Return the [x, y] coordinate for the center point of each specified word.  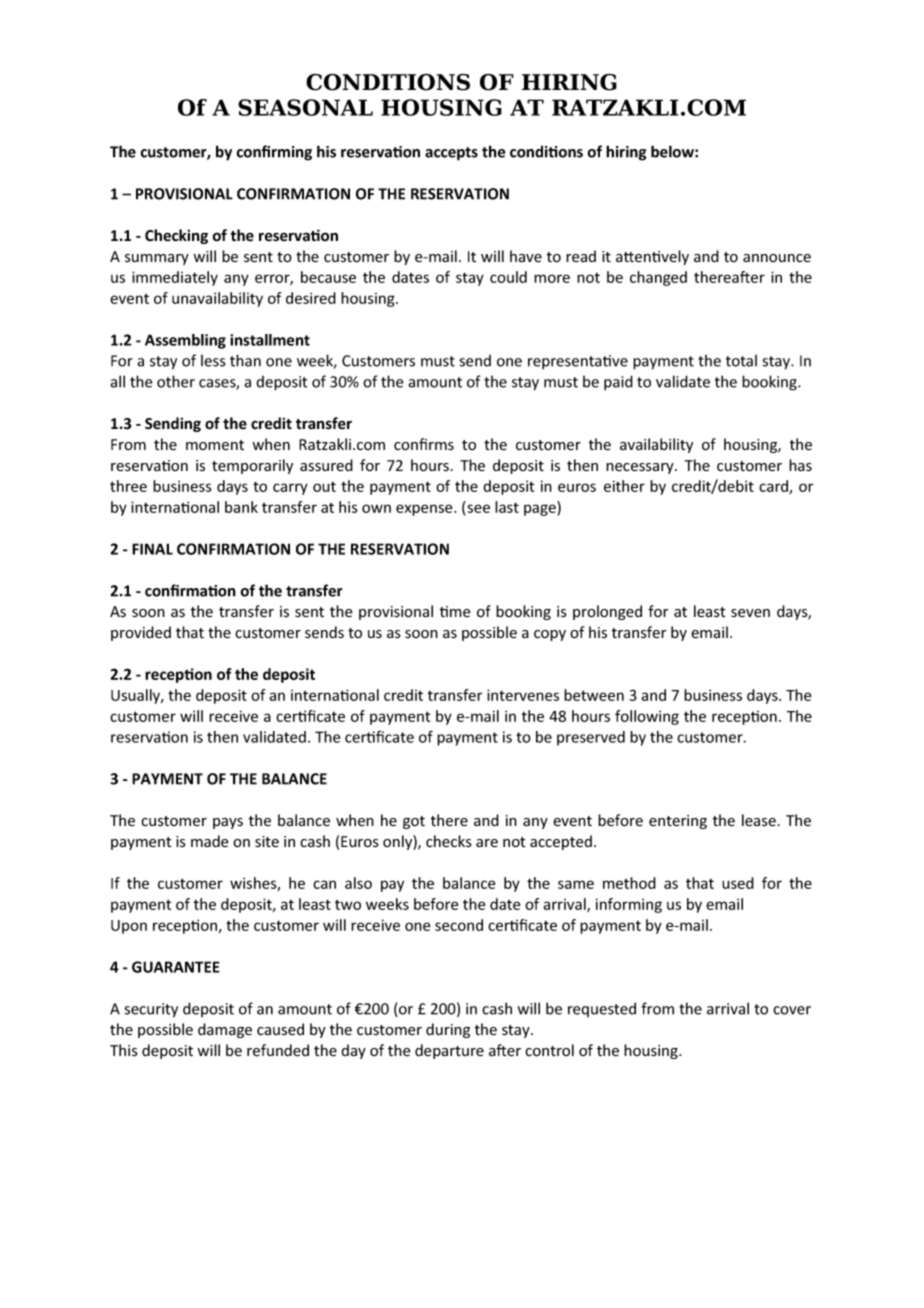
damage [225, 1030]
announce [777, 258]
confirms [424, 444]
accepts [451, 154]
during [448, 1030]
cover [792, 1010]
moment [215, 445]
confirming [274, 153]
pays [228, 823]
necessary [641, 468]
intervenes [523, 695]
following [647, 717]
